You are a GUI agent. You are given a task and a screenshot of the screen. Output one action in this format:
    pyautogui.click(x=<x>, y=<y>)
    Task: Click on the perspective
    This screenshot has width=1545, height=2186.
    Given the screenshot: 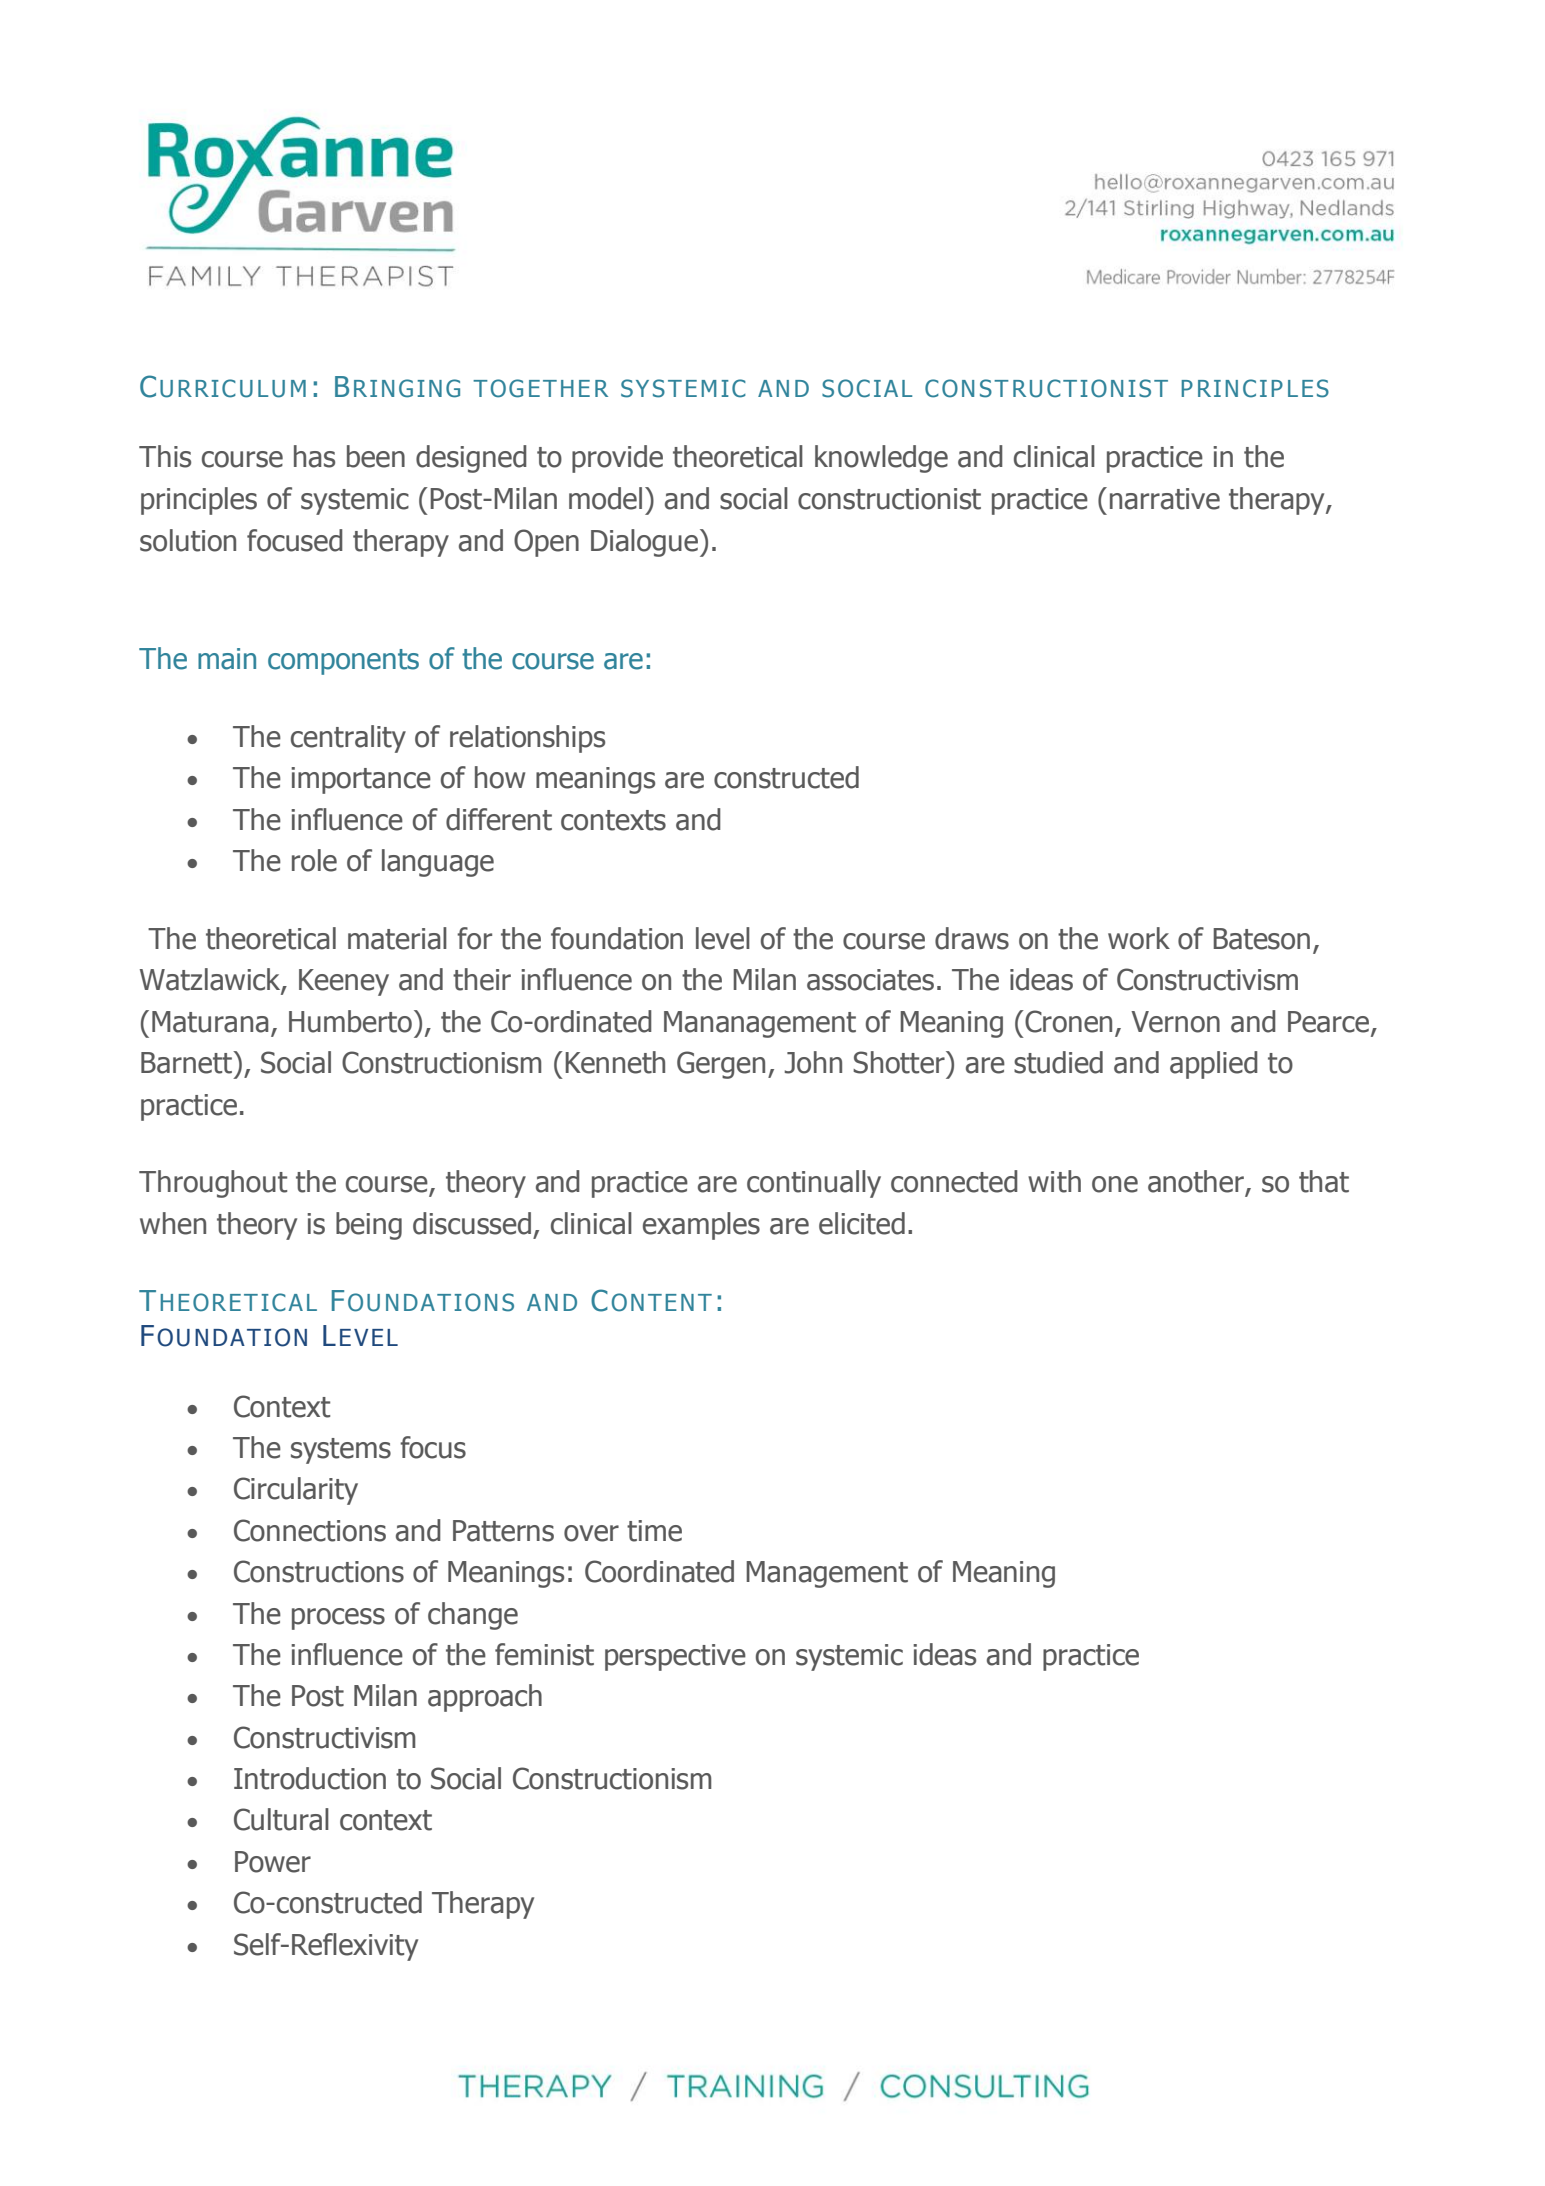 What is the action you would take?
    pyautogui.click(x=675, y=1657)
